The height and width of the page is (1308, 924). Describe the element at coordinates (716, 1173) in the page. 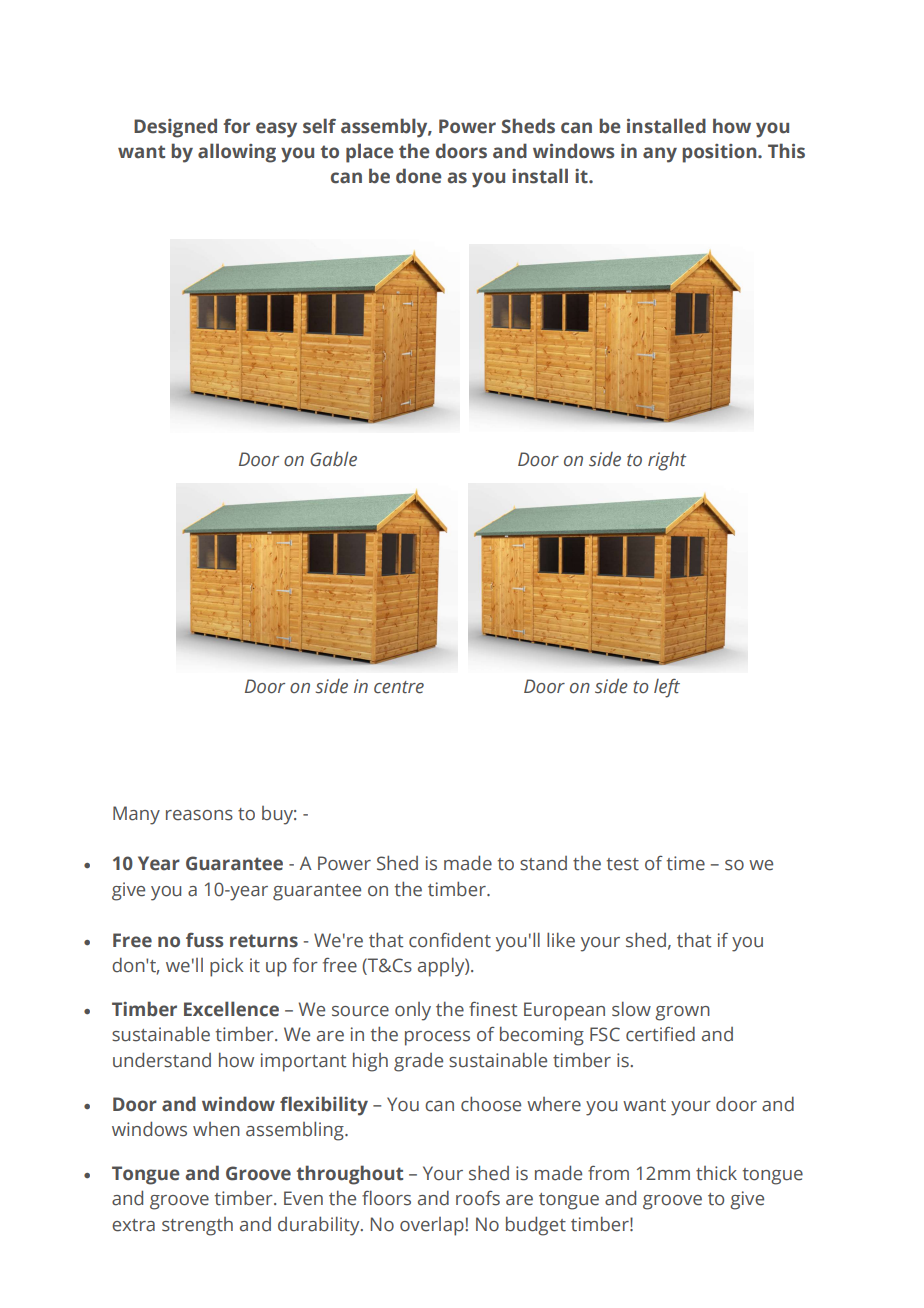

I see `thick` at that location.
